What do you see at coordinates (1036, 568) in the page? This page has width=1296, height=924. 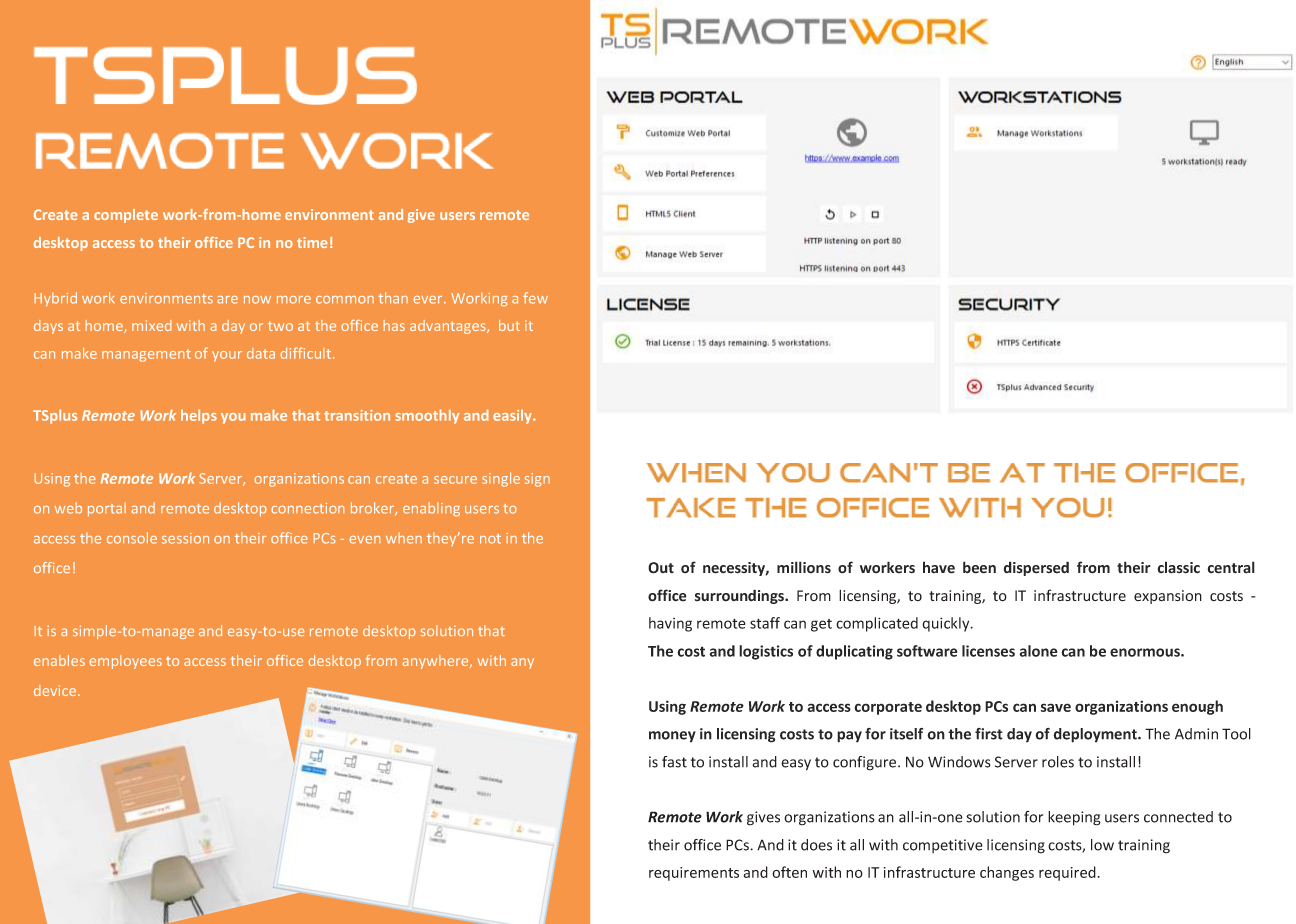 I see `dispersed` at bounding box center [1036, 568].
